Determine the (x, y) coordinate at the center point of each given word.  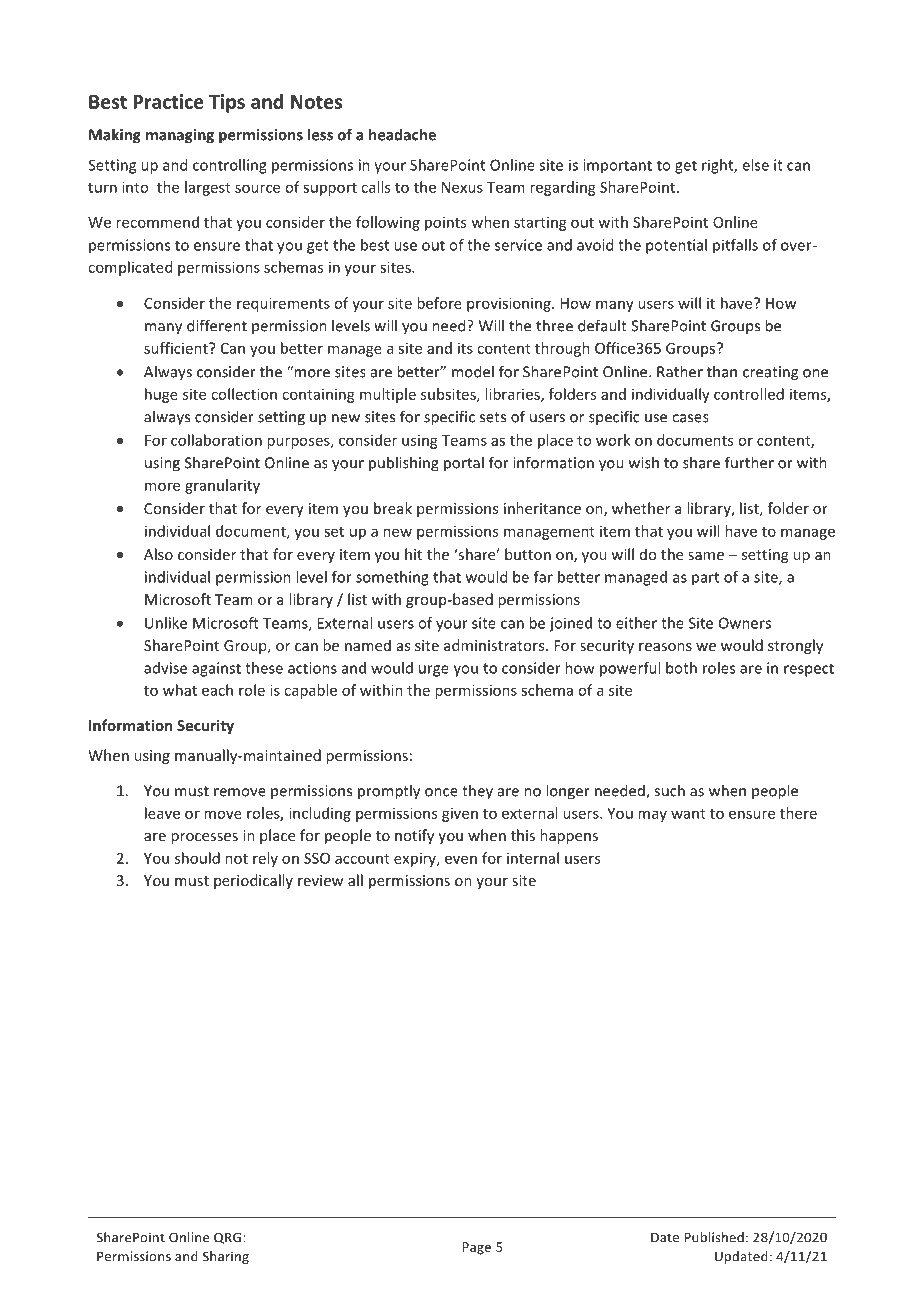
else (755, 165)
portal (464, 464)
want (688, 814)
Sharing (226, 1257)
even (461, 859)
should (197, 858)
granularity (222, 486)
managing (180, 136)
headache (402, 134)
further (749, 462)
